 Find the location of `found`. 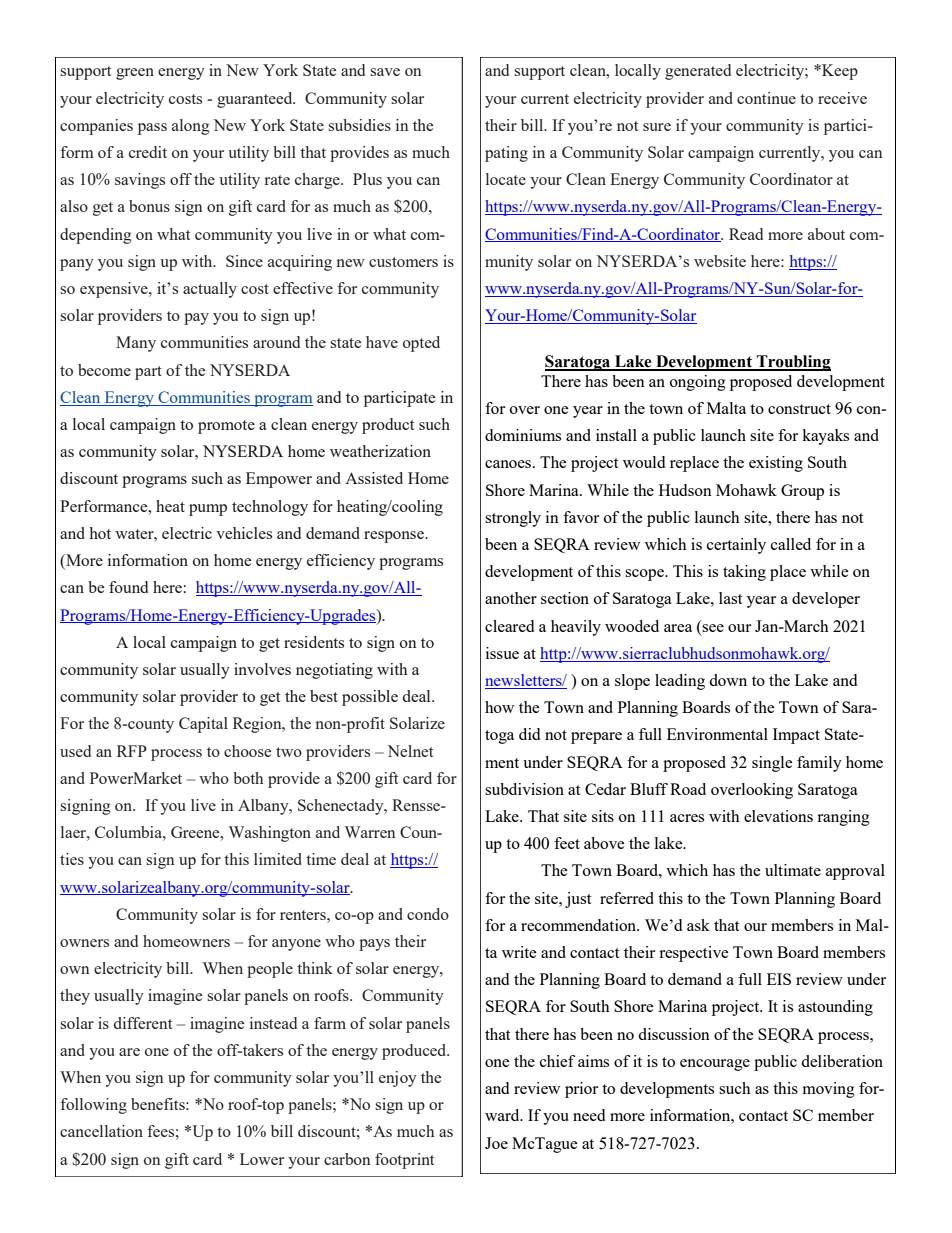

found is located at coordinates (128, 587).
